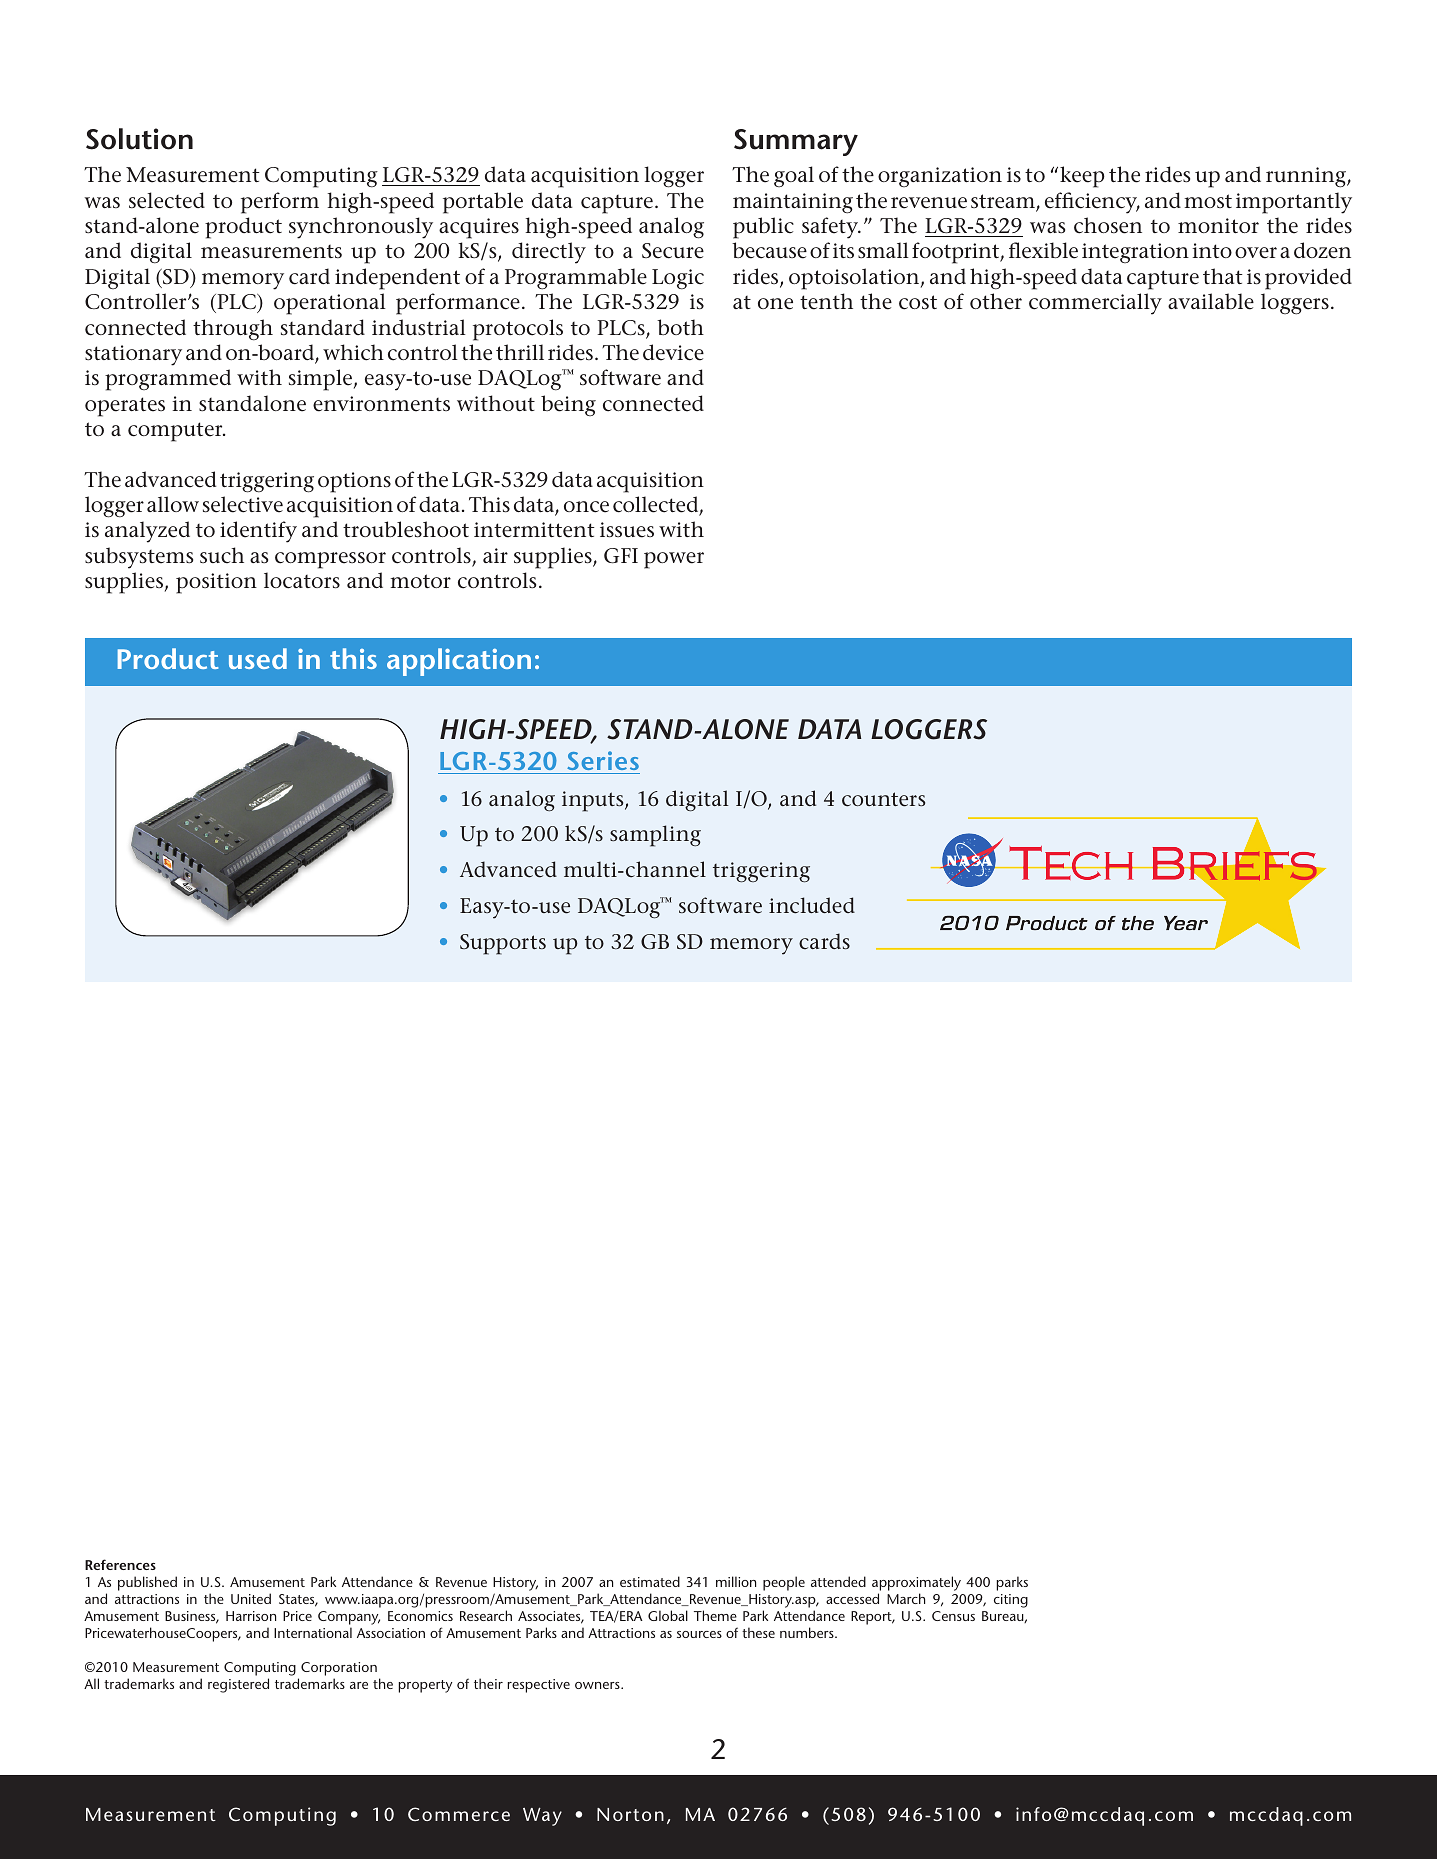 The height and width of the image is (1859, 1437). What do you see at coordinates (883, 799) in the image?
I see `counters` at bounding box center [883, 799].
